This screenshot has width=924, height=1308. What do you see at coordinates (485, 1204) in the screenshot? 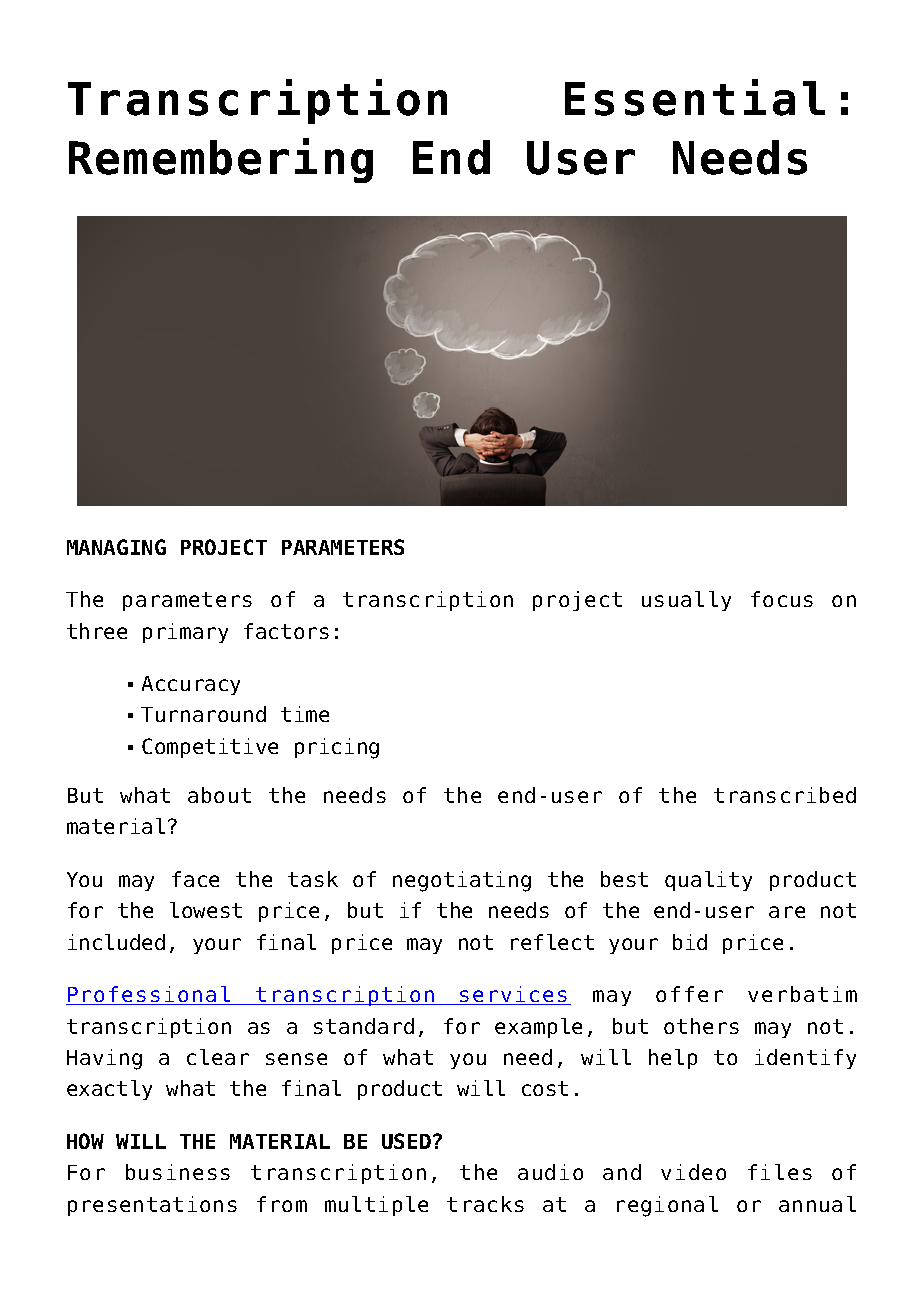
I see `tracks` at bounding box center [485, 1204].
